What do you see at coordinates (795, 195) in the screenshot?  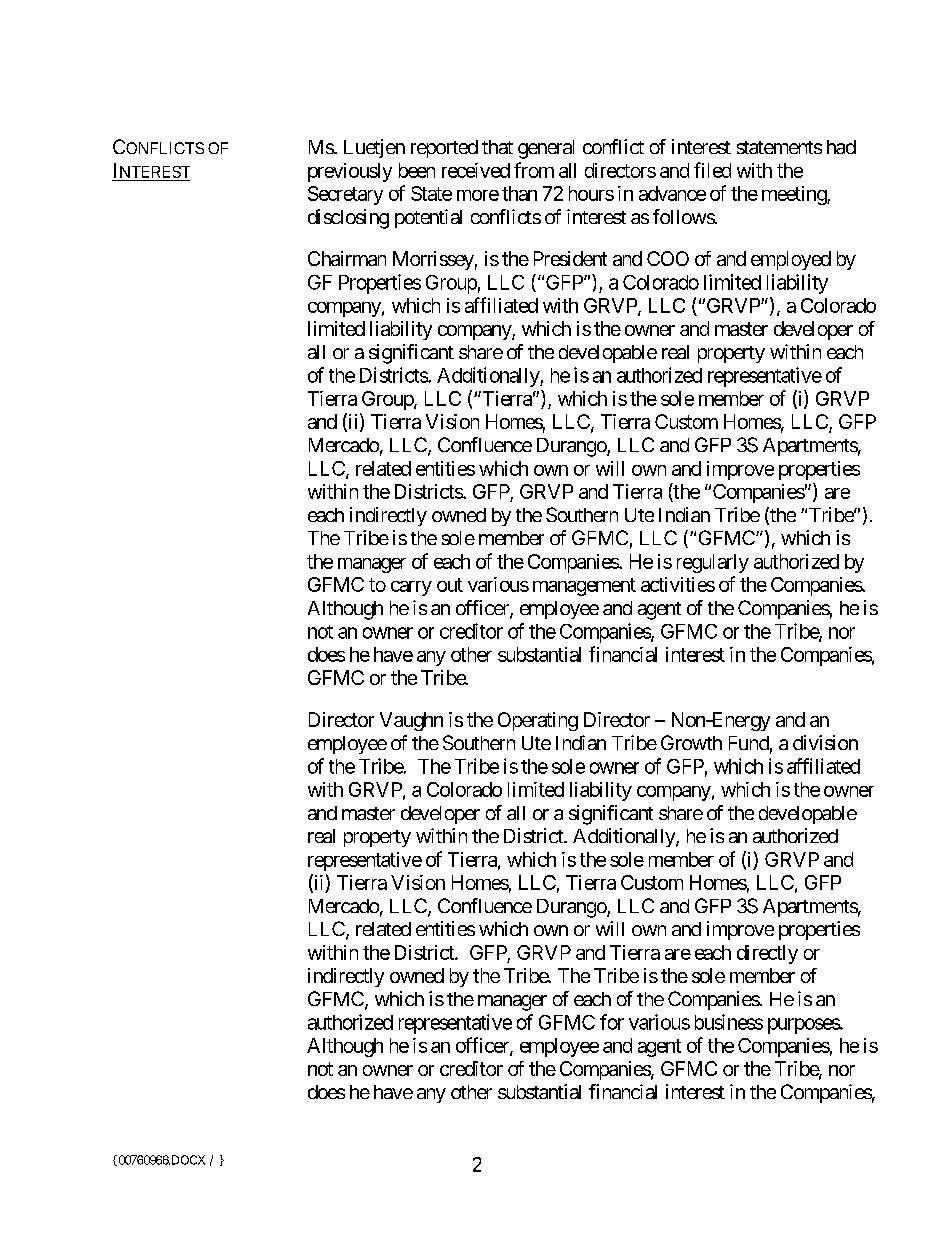 I see `meeting` at bounding box center [795, 195].
